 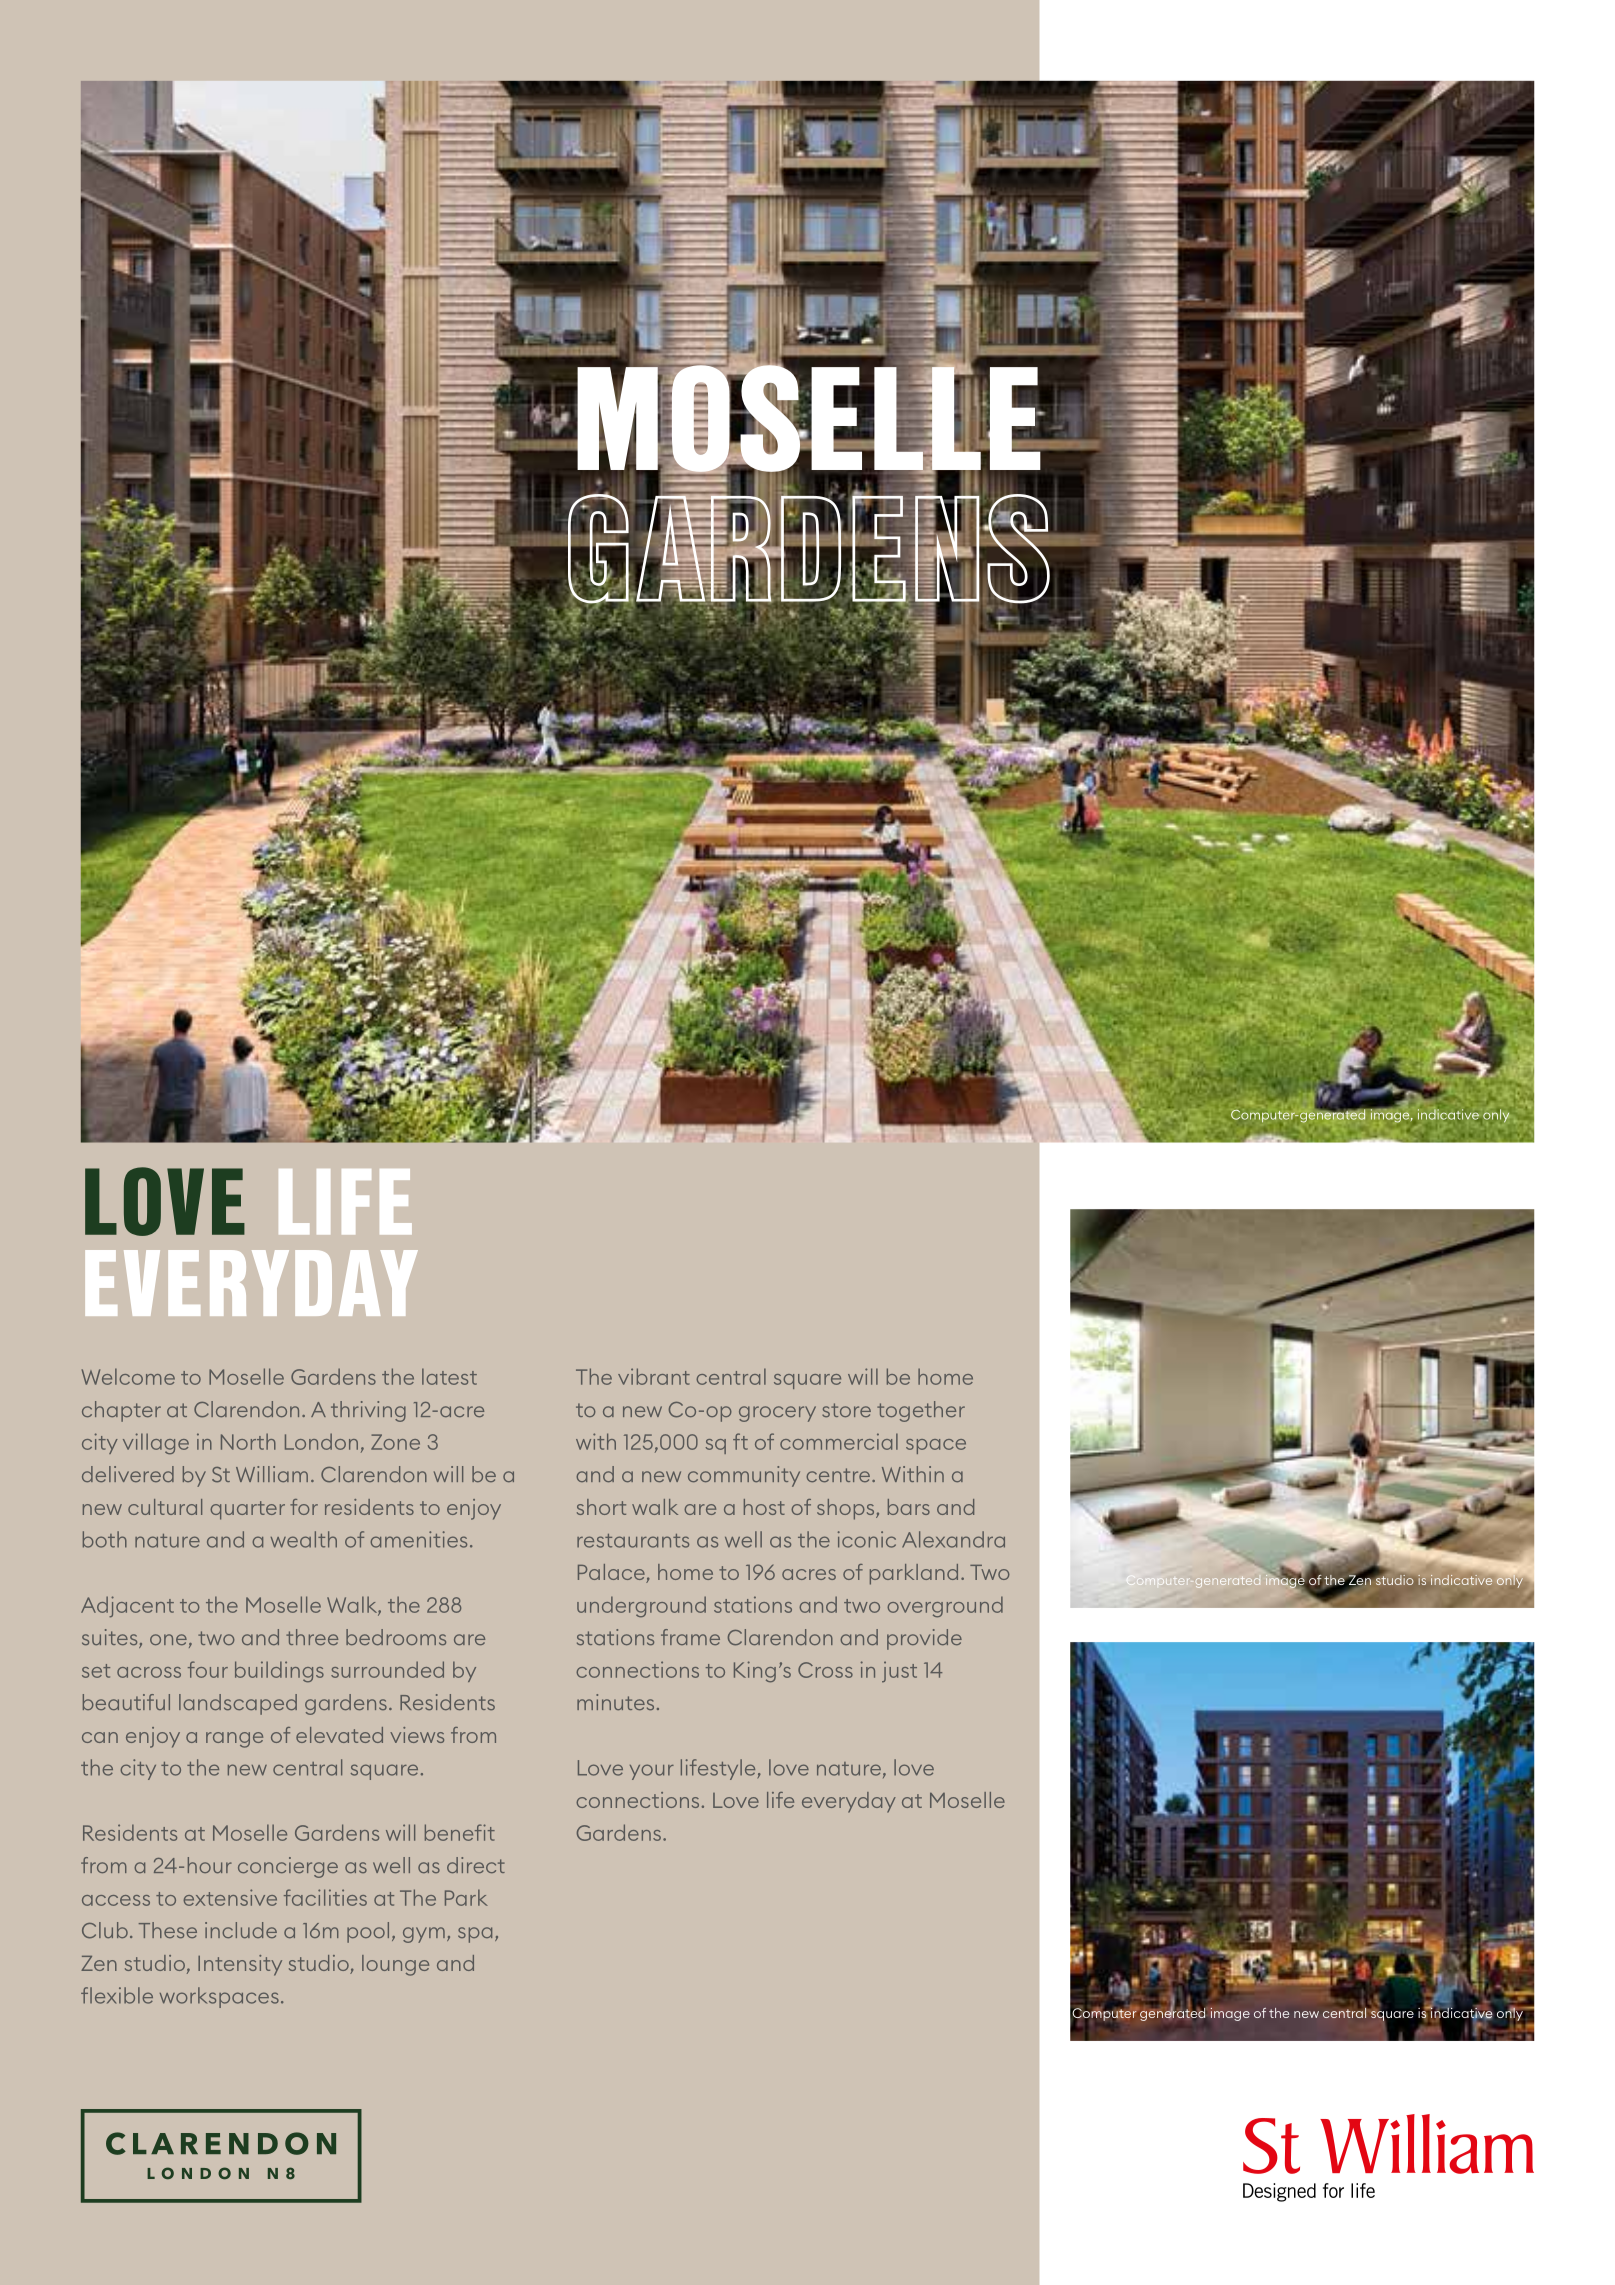 What do you see at coordinates (652, 1772) in the document?
I see `your` at bounding box center [652, 1772].
